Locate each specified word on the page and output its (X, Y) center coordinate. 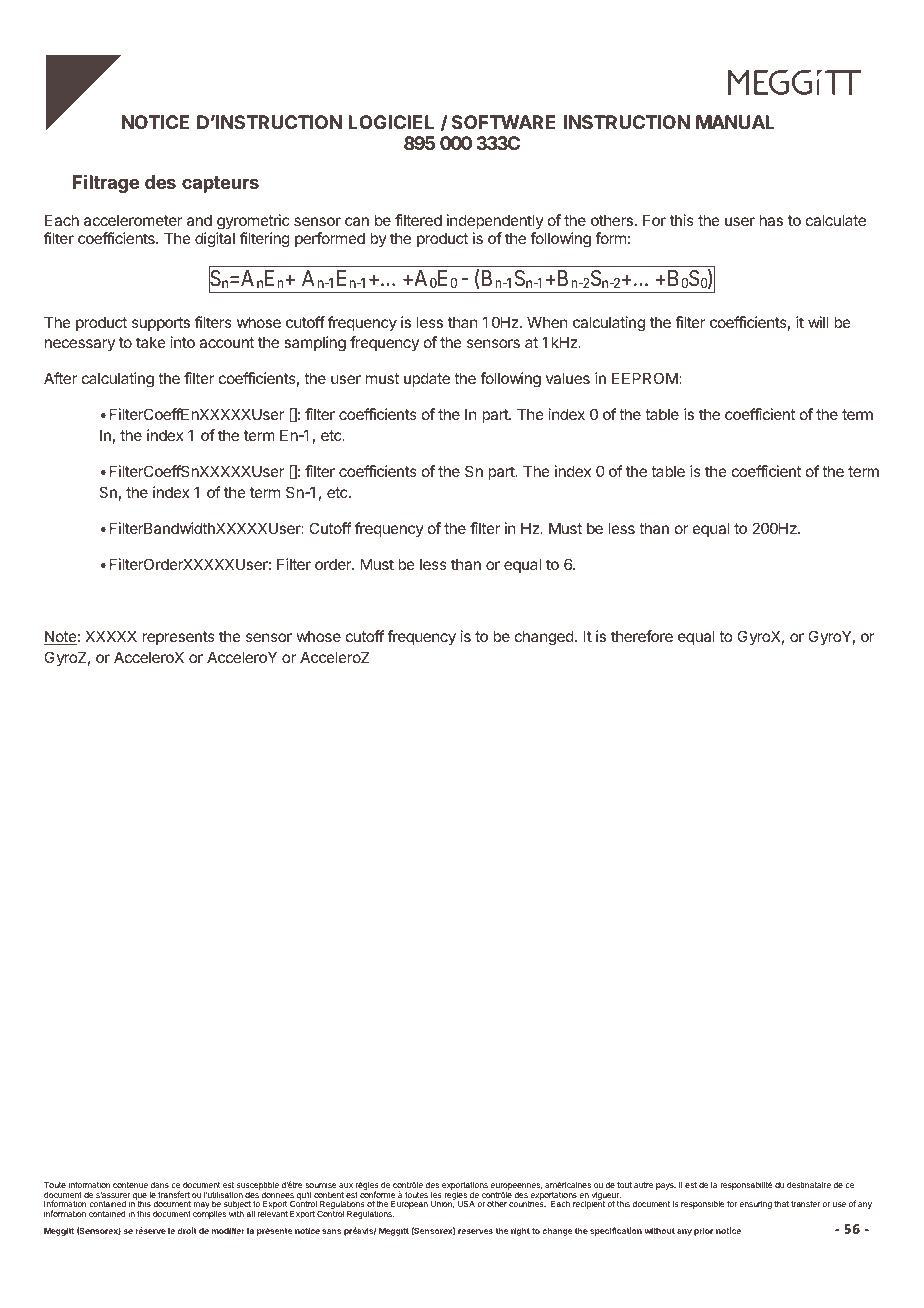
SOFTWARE (504, 122)
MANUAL (735, 122)
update (427, 379)
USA (466, 1204)
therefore (642, 636)
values (568, 378)
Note (60, 637)
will (818, 322)
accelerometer (133, 220)
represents (178, 638)
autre (643, 1185)
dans (159, 1185)
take (151, 342)
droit (187, 1230)
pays (666, 1186)
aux (346, 1185)
